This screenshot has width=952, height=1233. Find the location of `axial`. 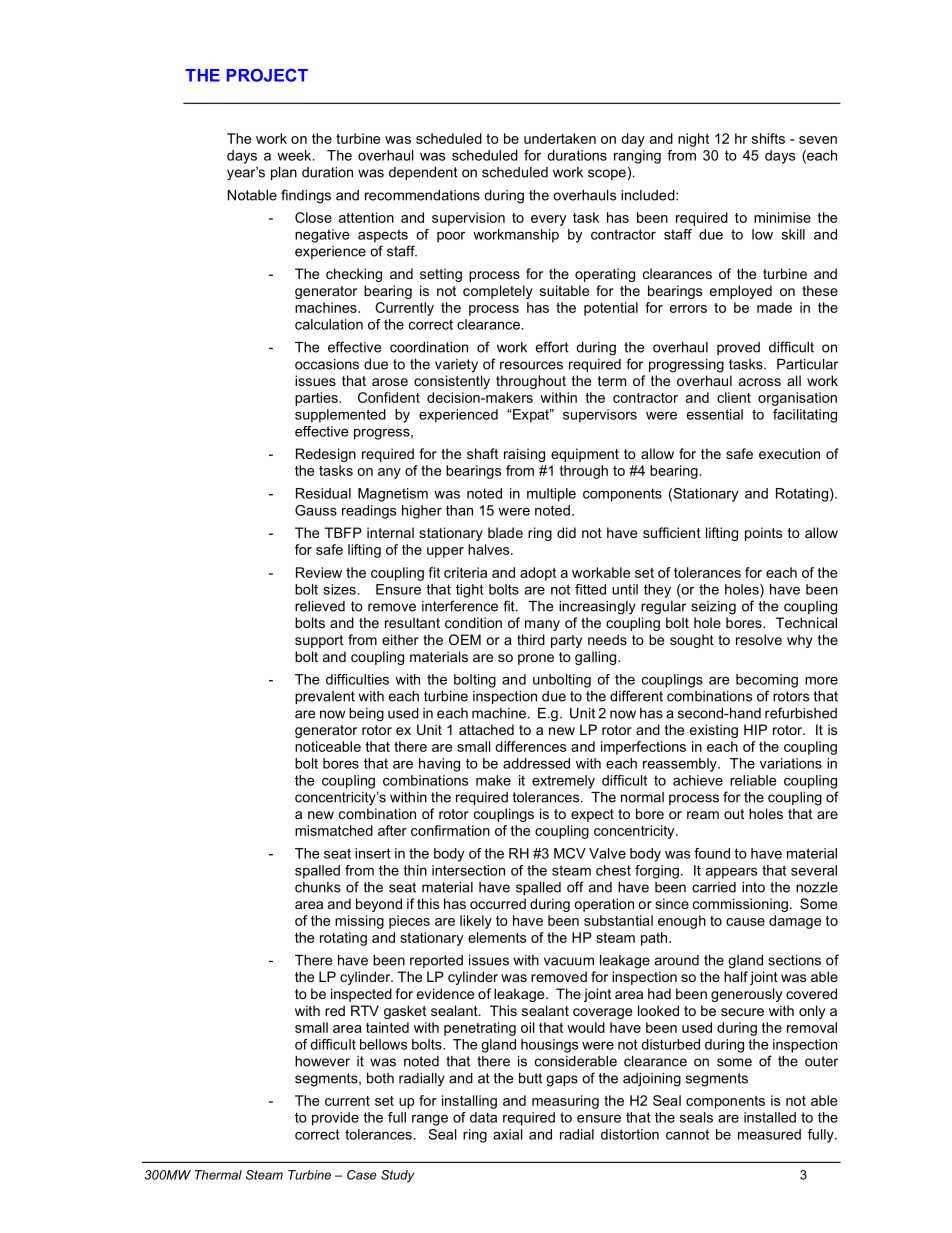

axial is located at coordinates (508, 1134).
